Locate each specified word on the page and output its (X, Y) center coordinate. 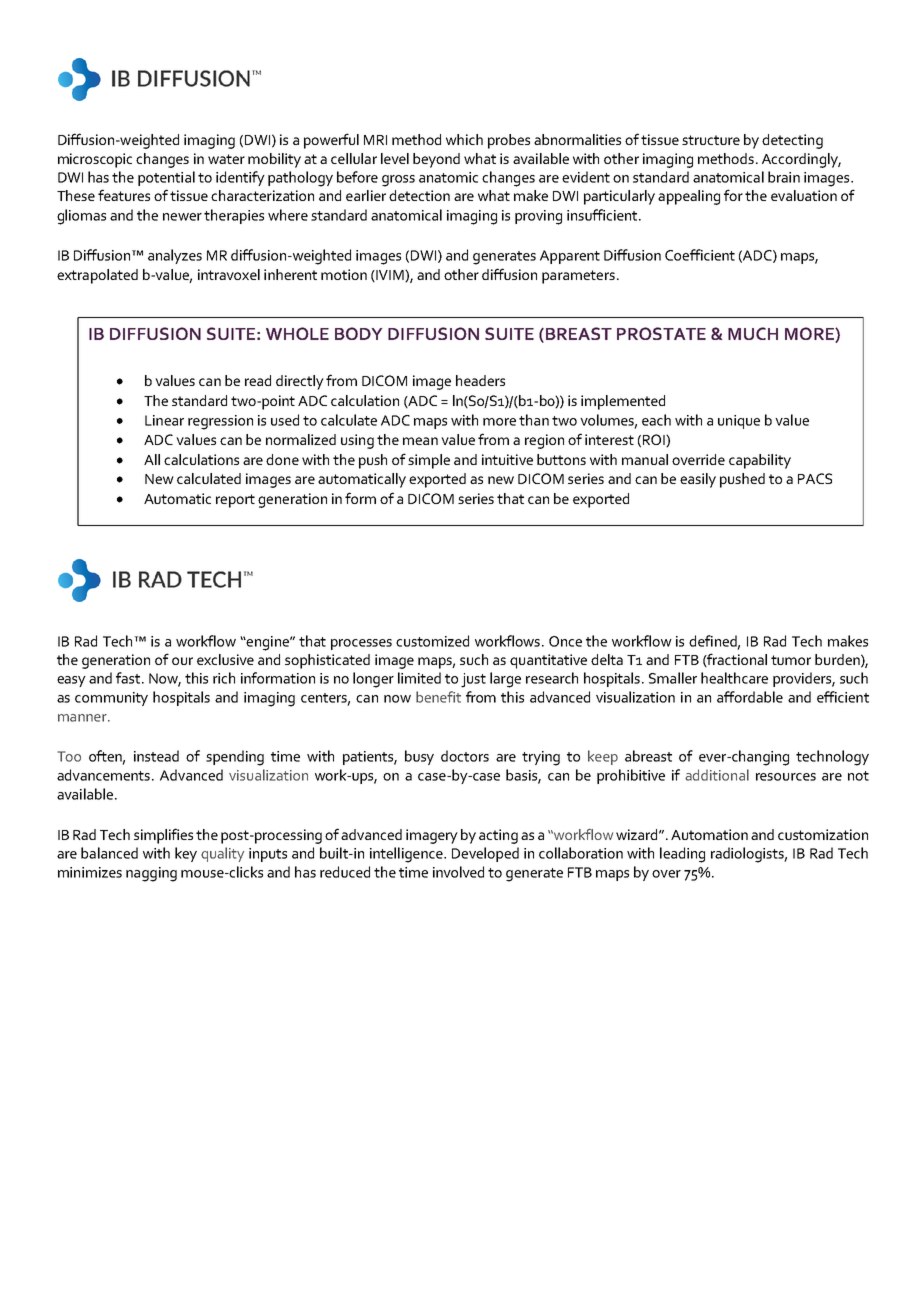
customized (432, 641)
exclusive (225, 659)
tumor (791, 660)
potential (166, 178)
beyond (436, 160)
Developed (485, 854)
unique (739, 422)
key (186, 854)
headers (480, 380)
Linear (164, 420)
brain (784, 177)
